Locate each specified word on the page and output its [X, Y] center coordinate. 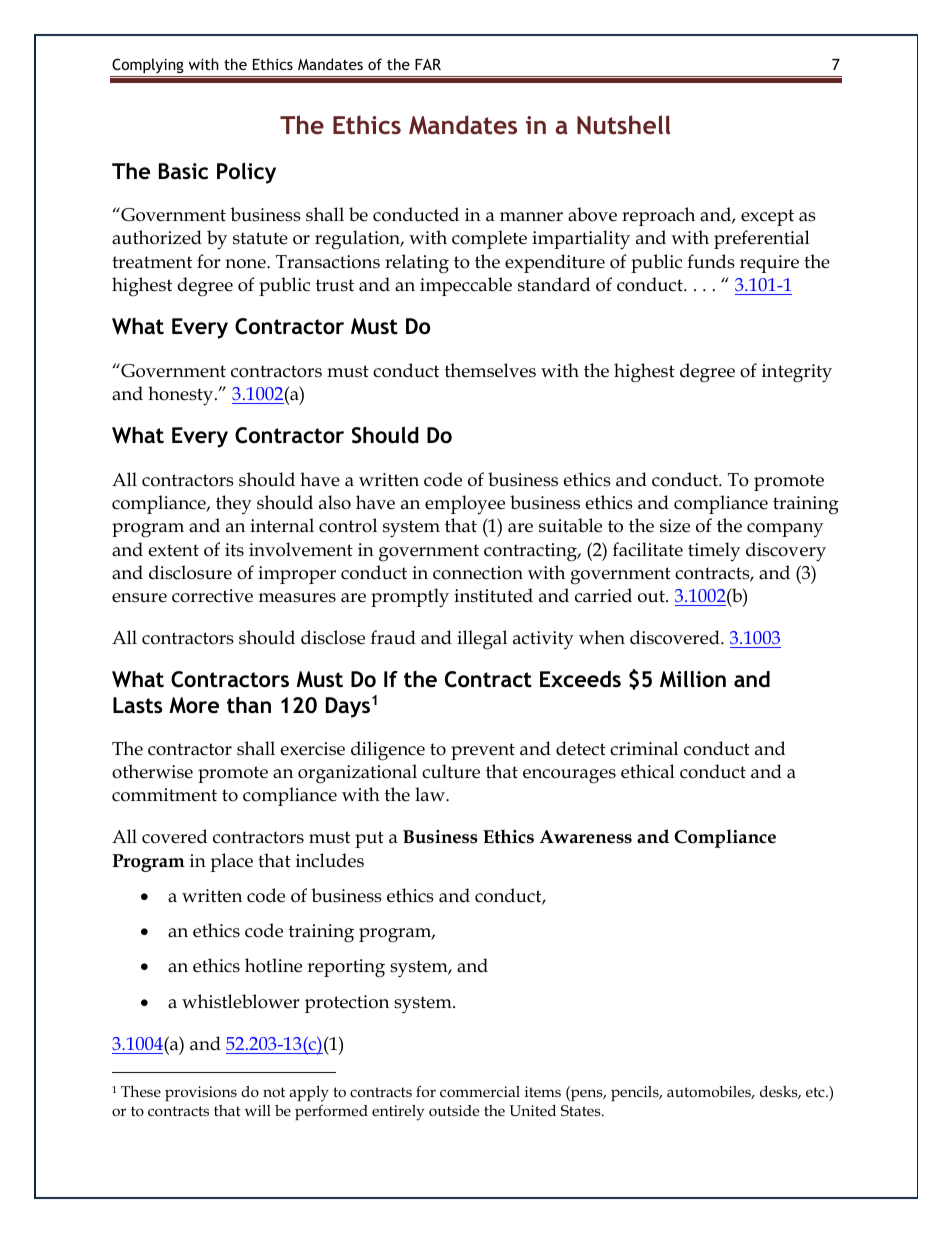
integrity [797, 373]
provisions [201, 1093]
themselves [490, 370]
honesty [182, 396]
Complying [148, 65]
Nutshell [623, 124]
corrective [212, 596]
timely [714, 552]
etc [816, 1092]
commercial [480, 1091]
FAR [428, 64]
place [231, 862]
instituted [493, 595]
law [431, 794]
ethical [648, 771]
